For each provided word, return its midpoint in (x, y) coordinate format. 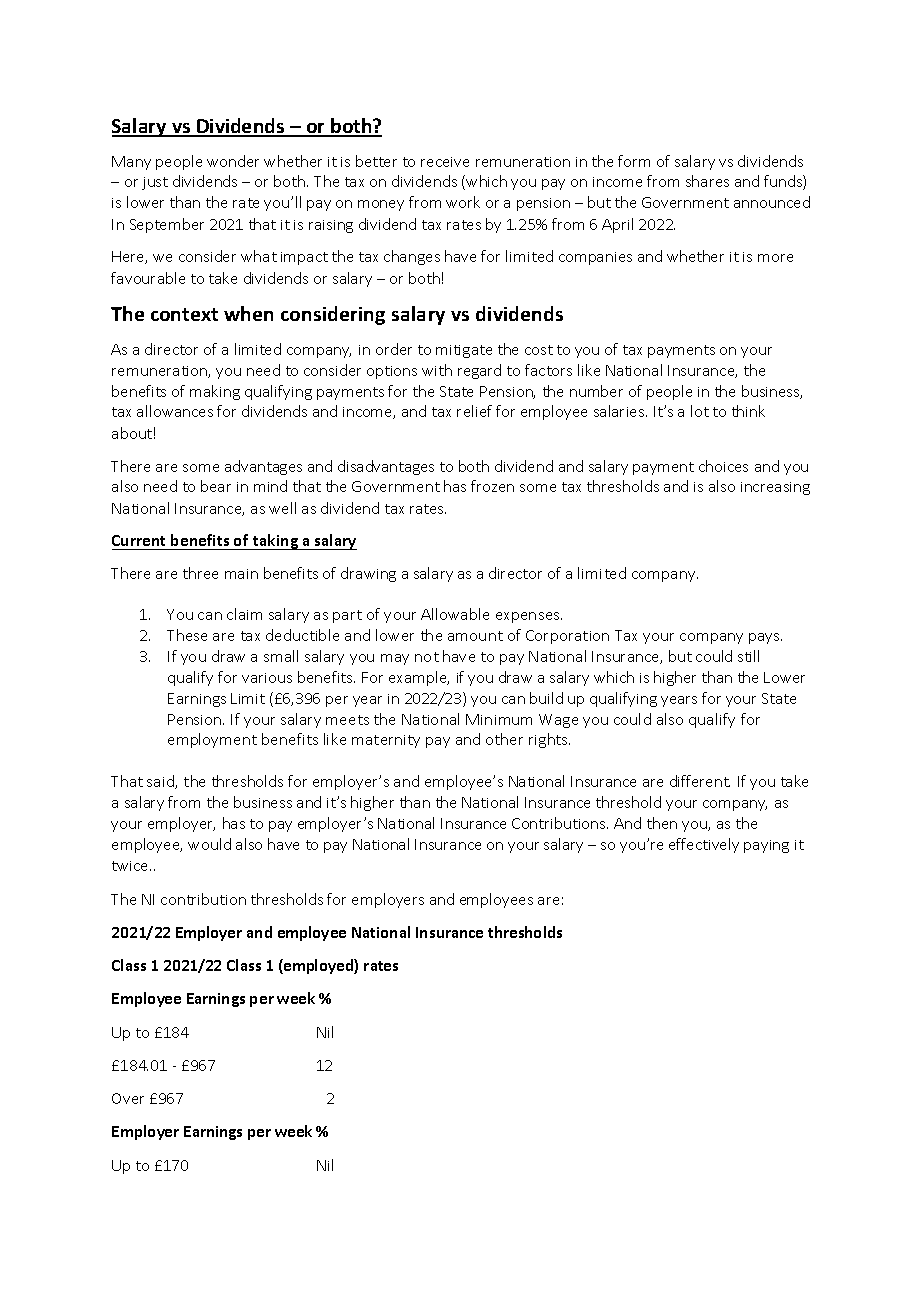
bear (216, 486)
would (209, 844)
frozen (492, 486)
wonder (233, 161)
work (463, 202)
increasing (775, 488)
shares (707, 181)
